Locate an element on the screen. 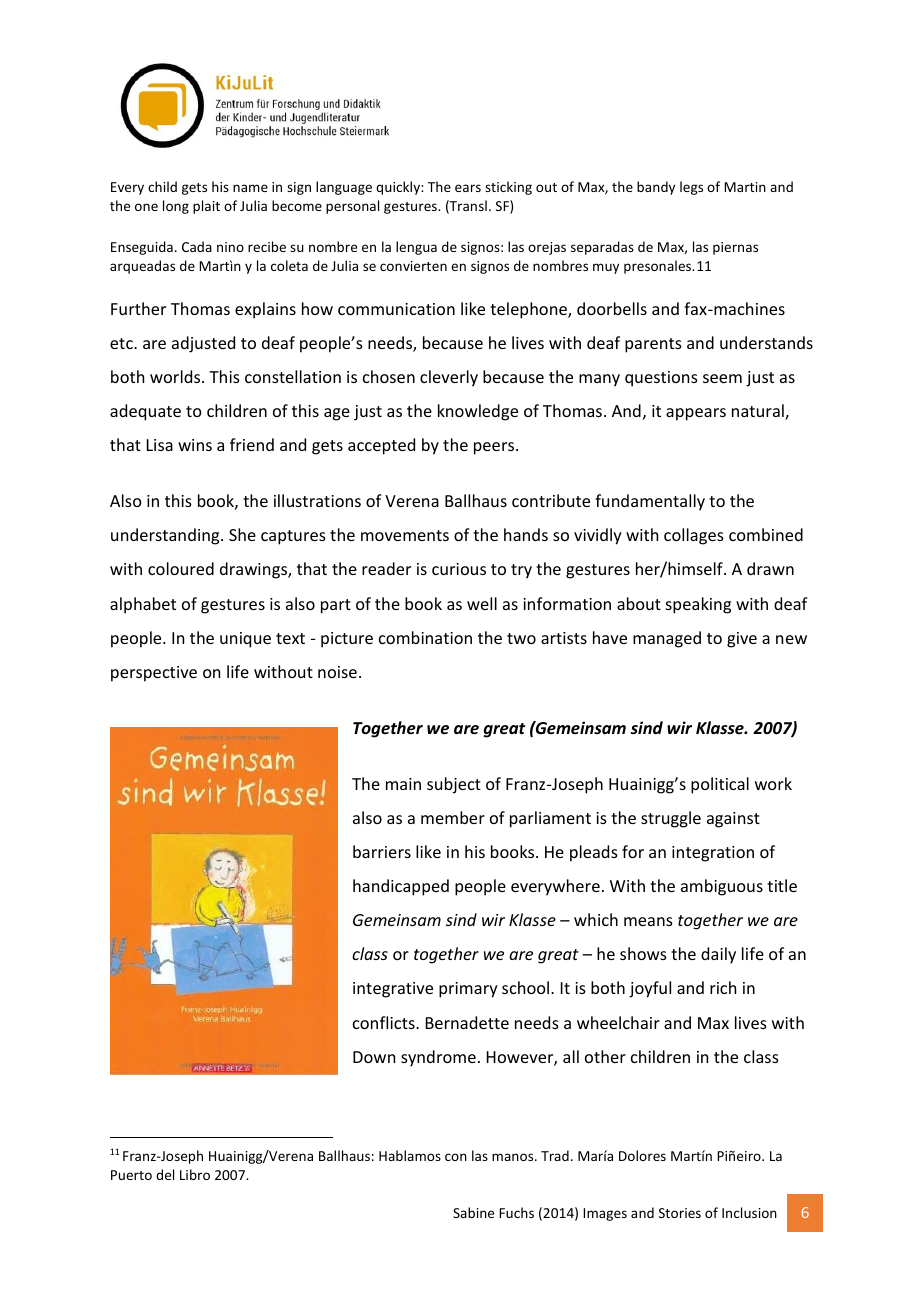 Image resolution: width=924 pixels, height=1308 pixels. perspective is located at coordinates (154, 674).
